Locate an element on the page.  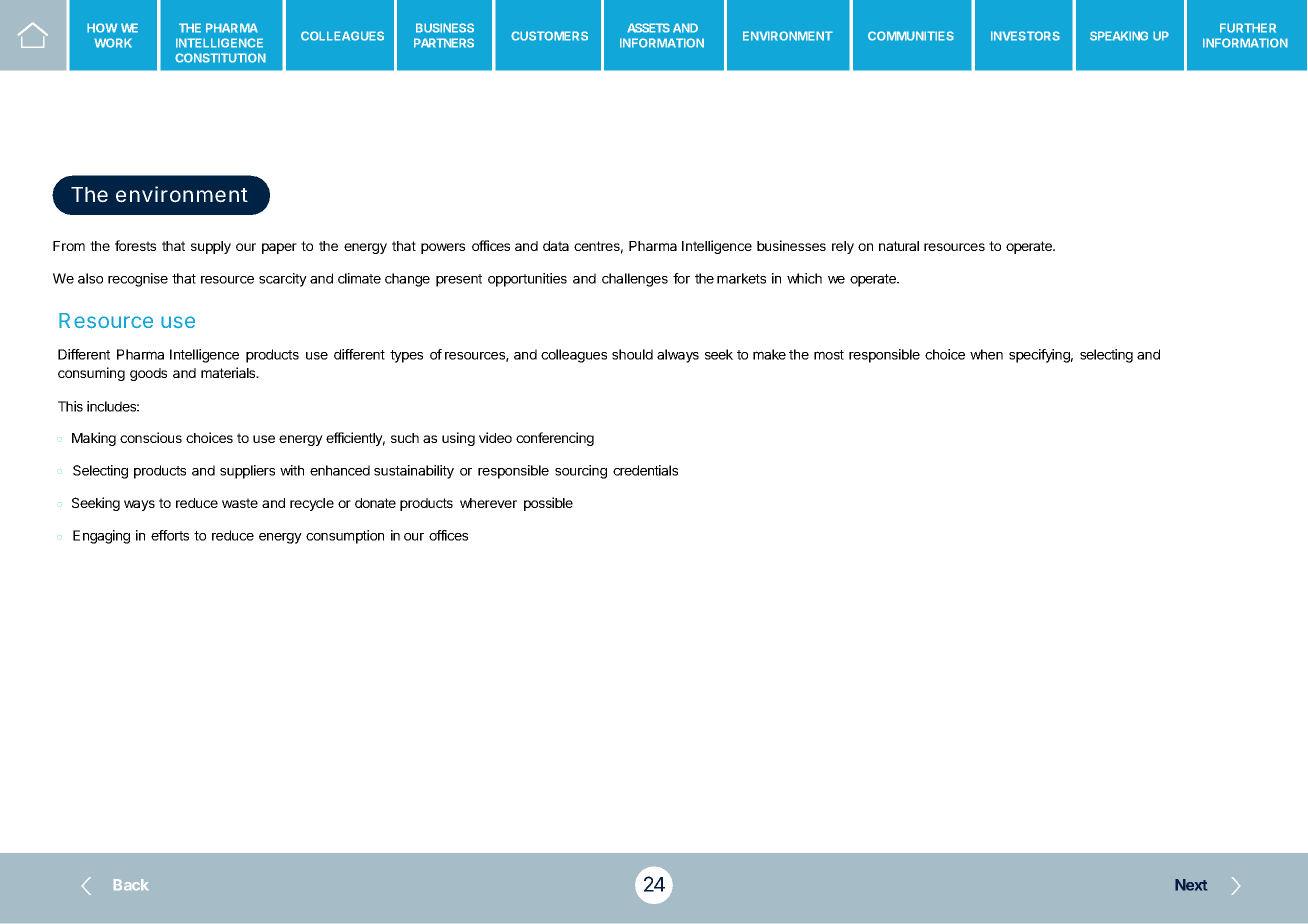
Next is located at coordinates (1191, 885).
